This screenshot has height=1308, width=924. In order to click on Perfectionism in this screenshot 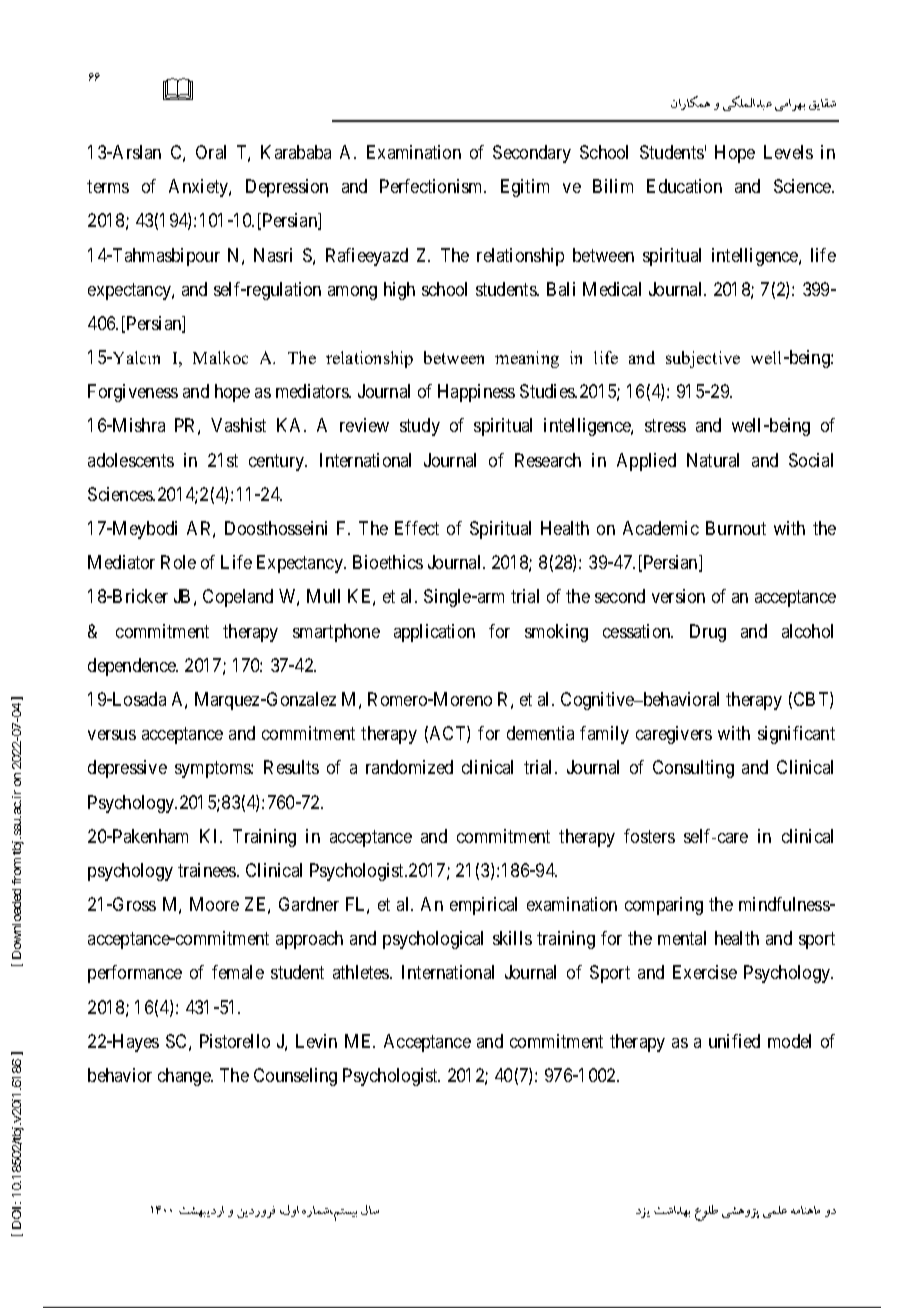, I will do `click(433, 186)`.
